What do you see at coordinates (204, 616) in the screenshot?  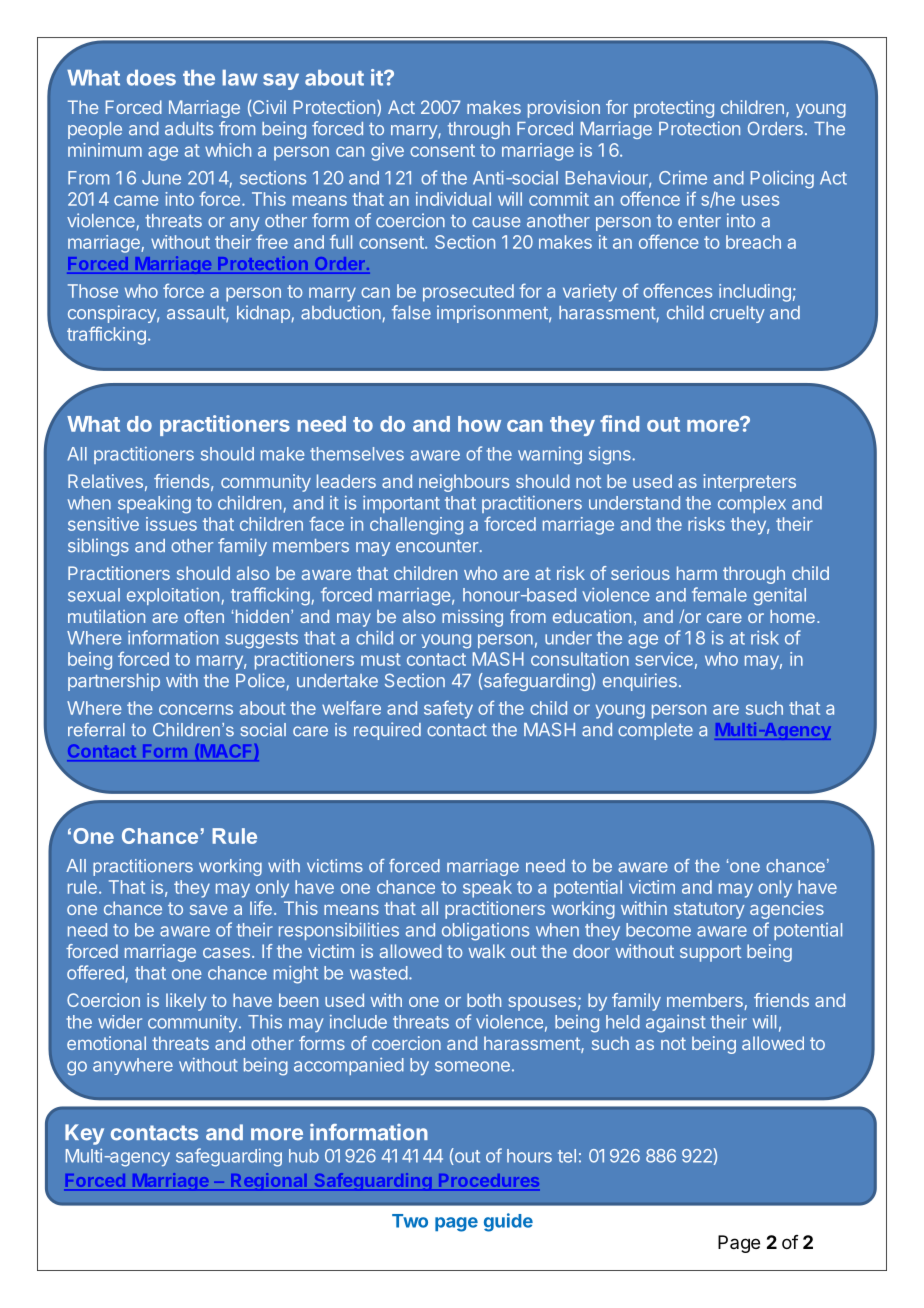 I see `often` at bounding box center [204, 616].
